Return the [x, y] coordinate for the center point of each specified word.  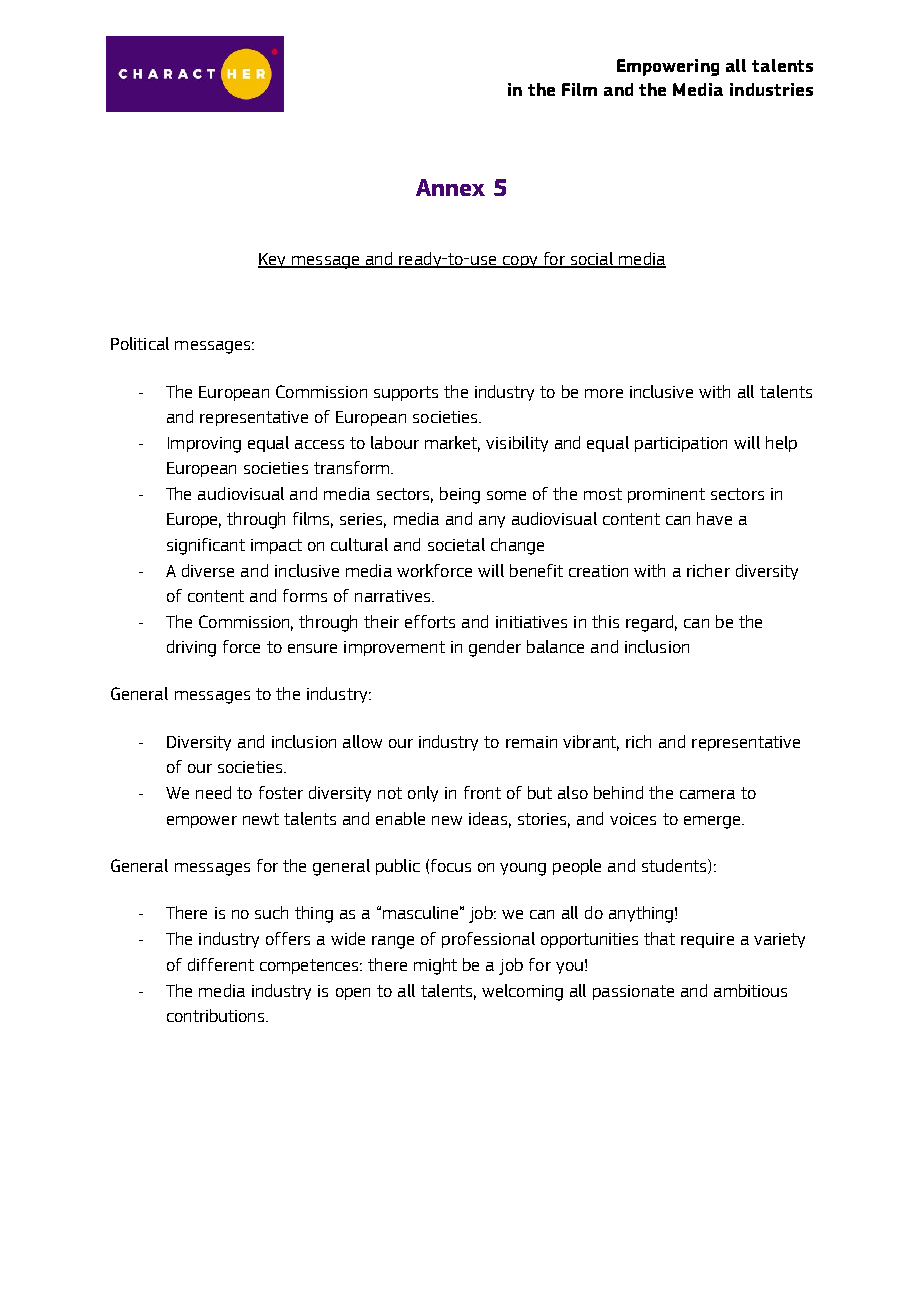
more [604, 393]
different [221, 964]
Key [273, 260]
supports [406, 393]
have [714, 518]
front [482, 792]
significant [206, 546]
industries [771, 89]
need [213, 792]
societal [456, 544]
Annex [450, 187]
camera [707, 794]
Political [140, 343]
